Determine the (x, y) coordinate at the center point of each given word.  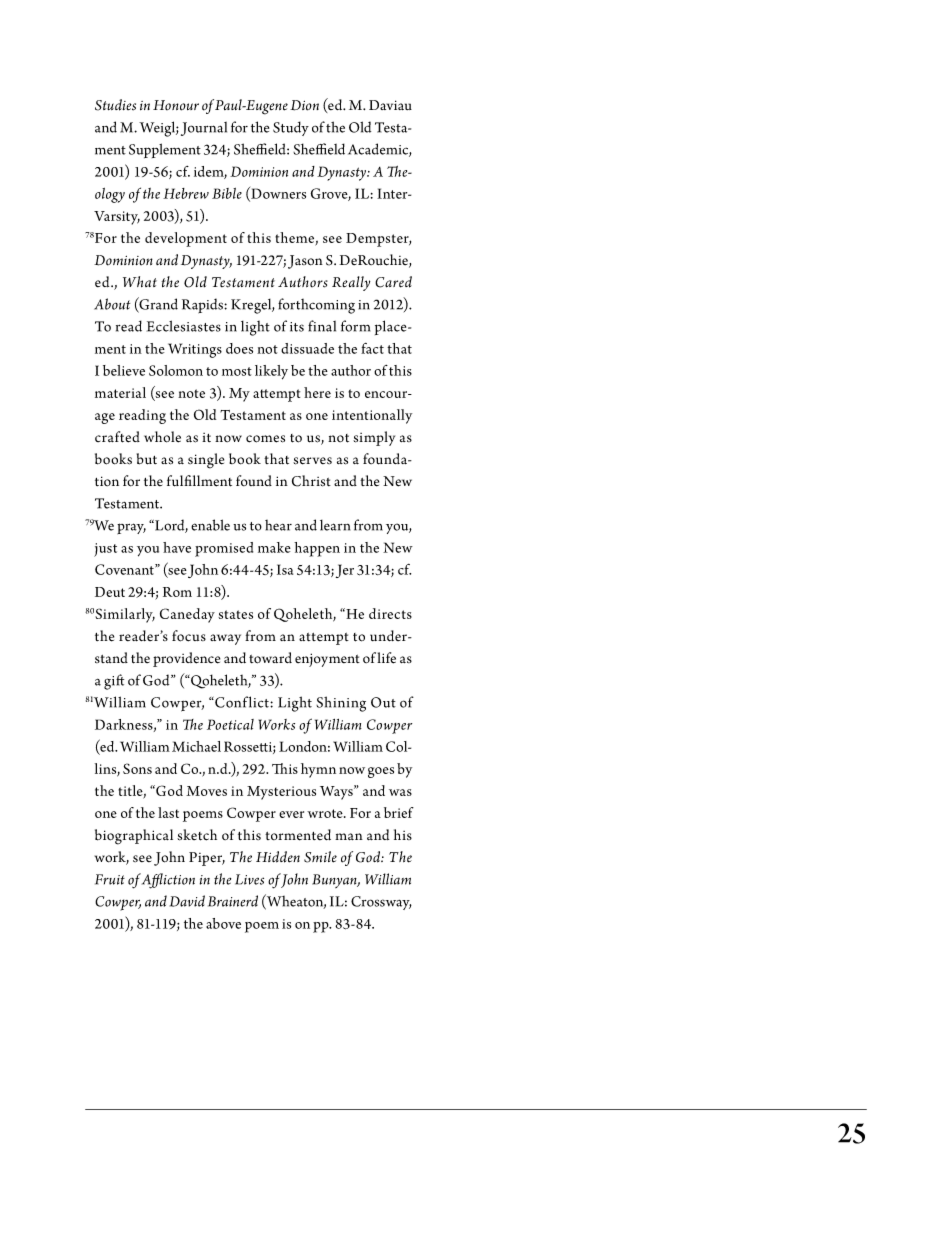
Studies (115, 105)
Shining (341, 704)
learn (335, 525)
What (140, 281)
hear (278, 525)
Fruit (110, 879)
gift (114, 682)
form (355, 326)
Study (291, 128)
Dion (304, 105)
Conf (231, 702)
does (239, 348)
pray (131, 528)
